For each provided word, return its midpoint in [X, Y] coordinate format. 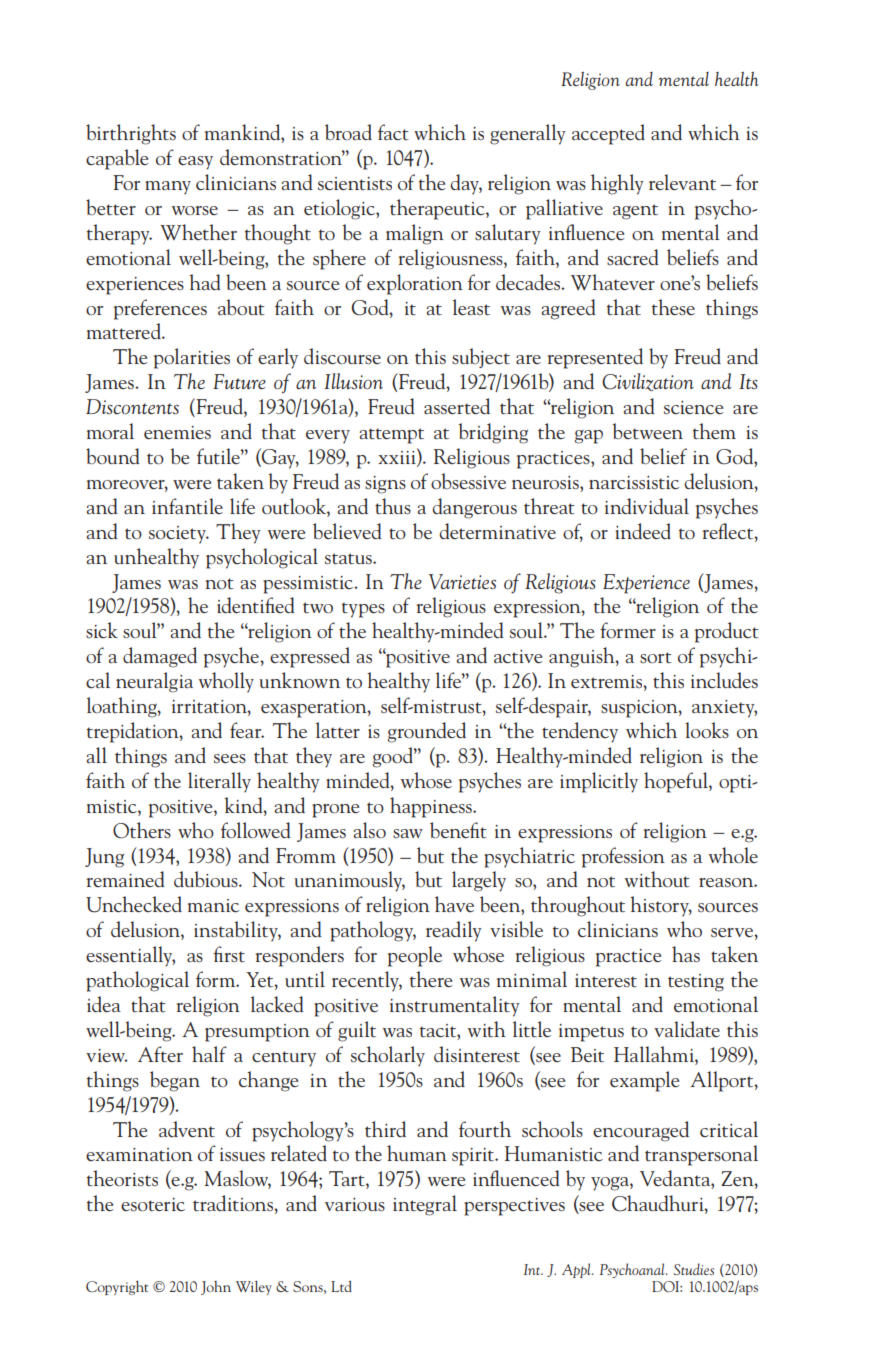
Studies [693, 1269]
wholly [226, 682]
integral [425, 1205]
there [431, 979]
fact [393, 132]
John [216, 1288]
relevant [682, 182]
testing [696, 983]
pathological [137, 981]
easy [195, 163]
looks [707, 730]
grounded [427, 732]
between [648, 431]
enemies [177, 433]
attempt [392, 436]
